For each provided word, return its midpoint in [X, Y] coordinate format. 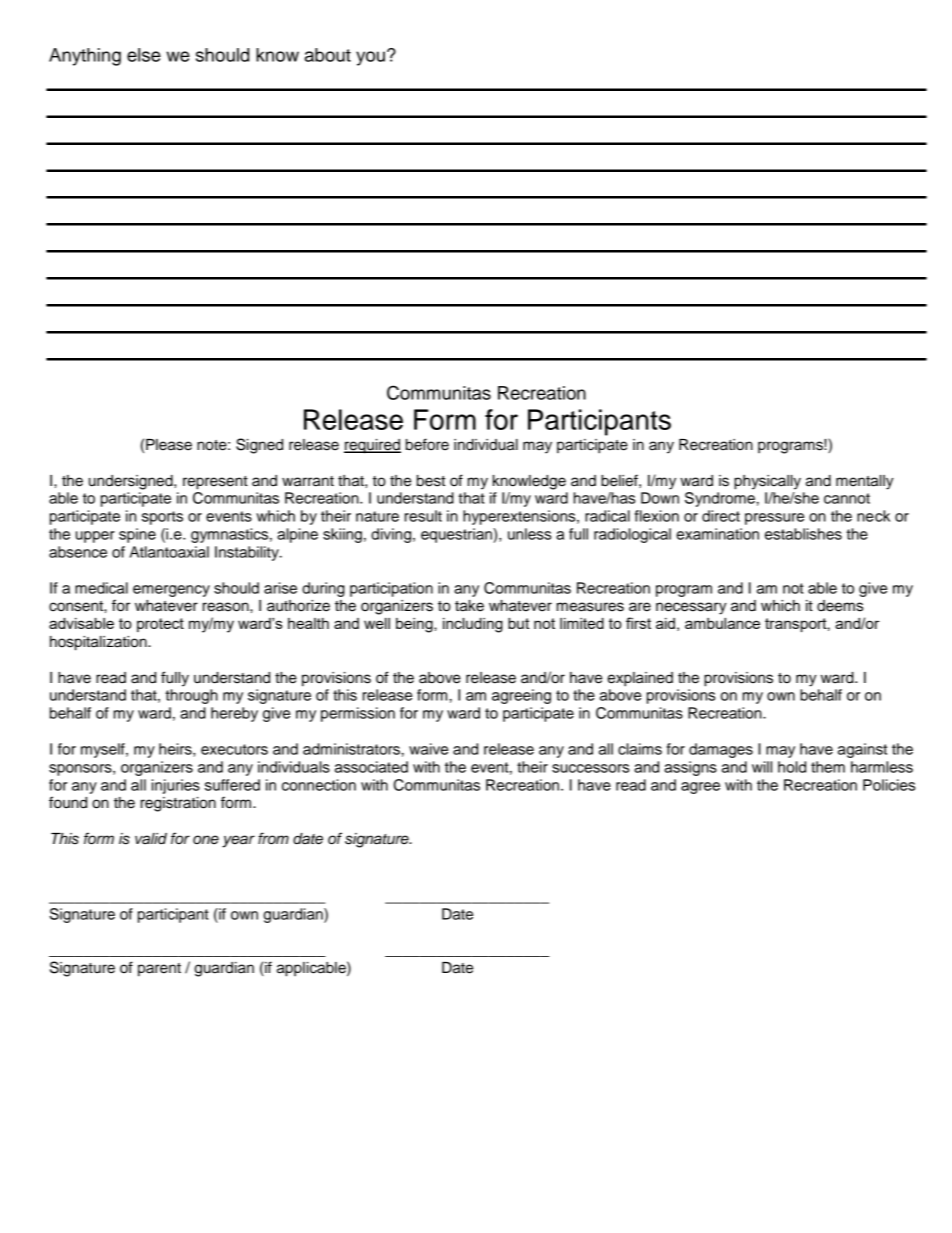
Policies [889, 785]
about [328, 55]
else [144, 55]
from [273, 838]
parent [159, 970]
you [370, 58]
